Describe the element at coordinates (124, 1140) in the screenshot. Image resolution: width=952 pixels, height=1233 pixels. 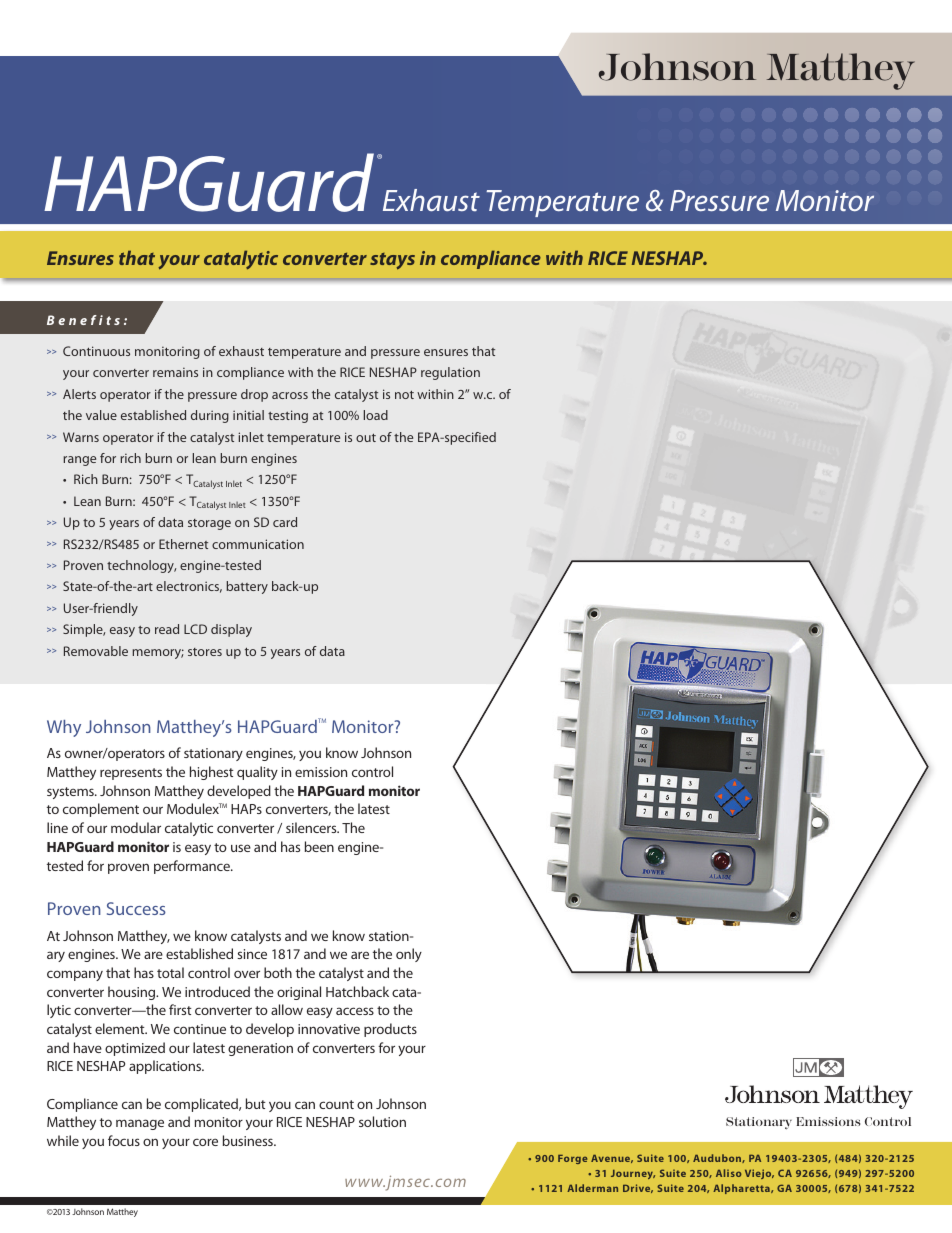
I see `focus` at that location.
